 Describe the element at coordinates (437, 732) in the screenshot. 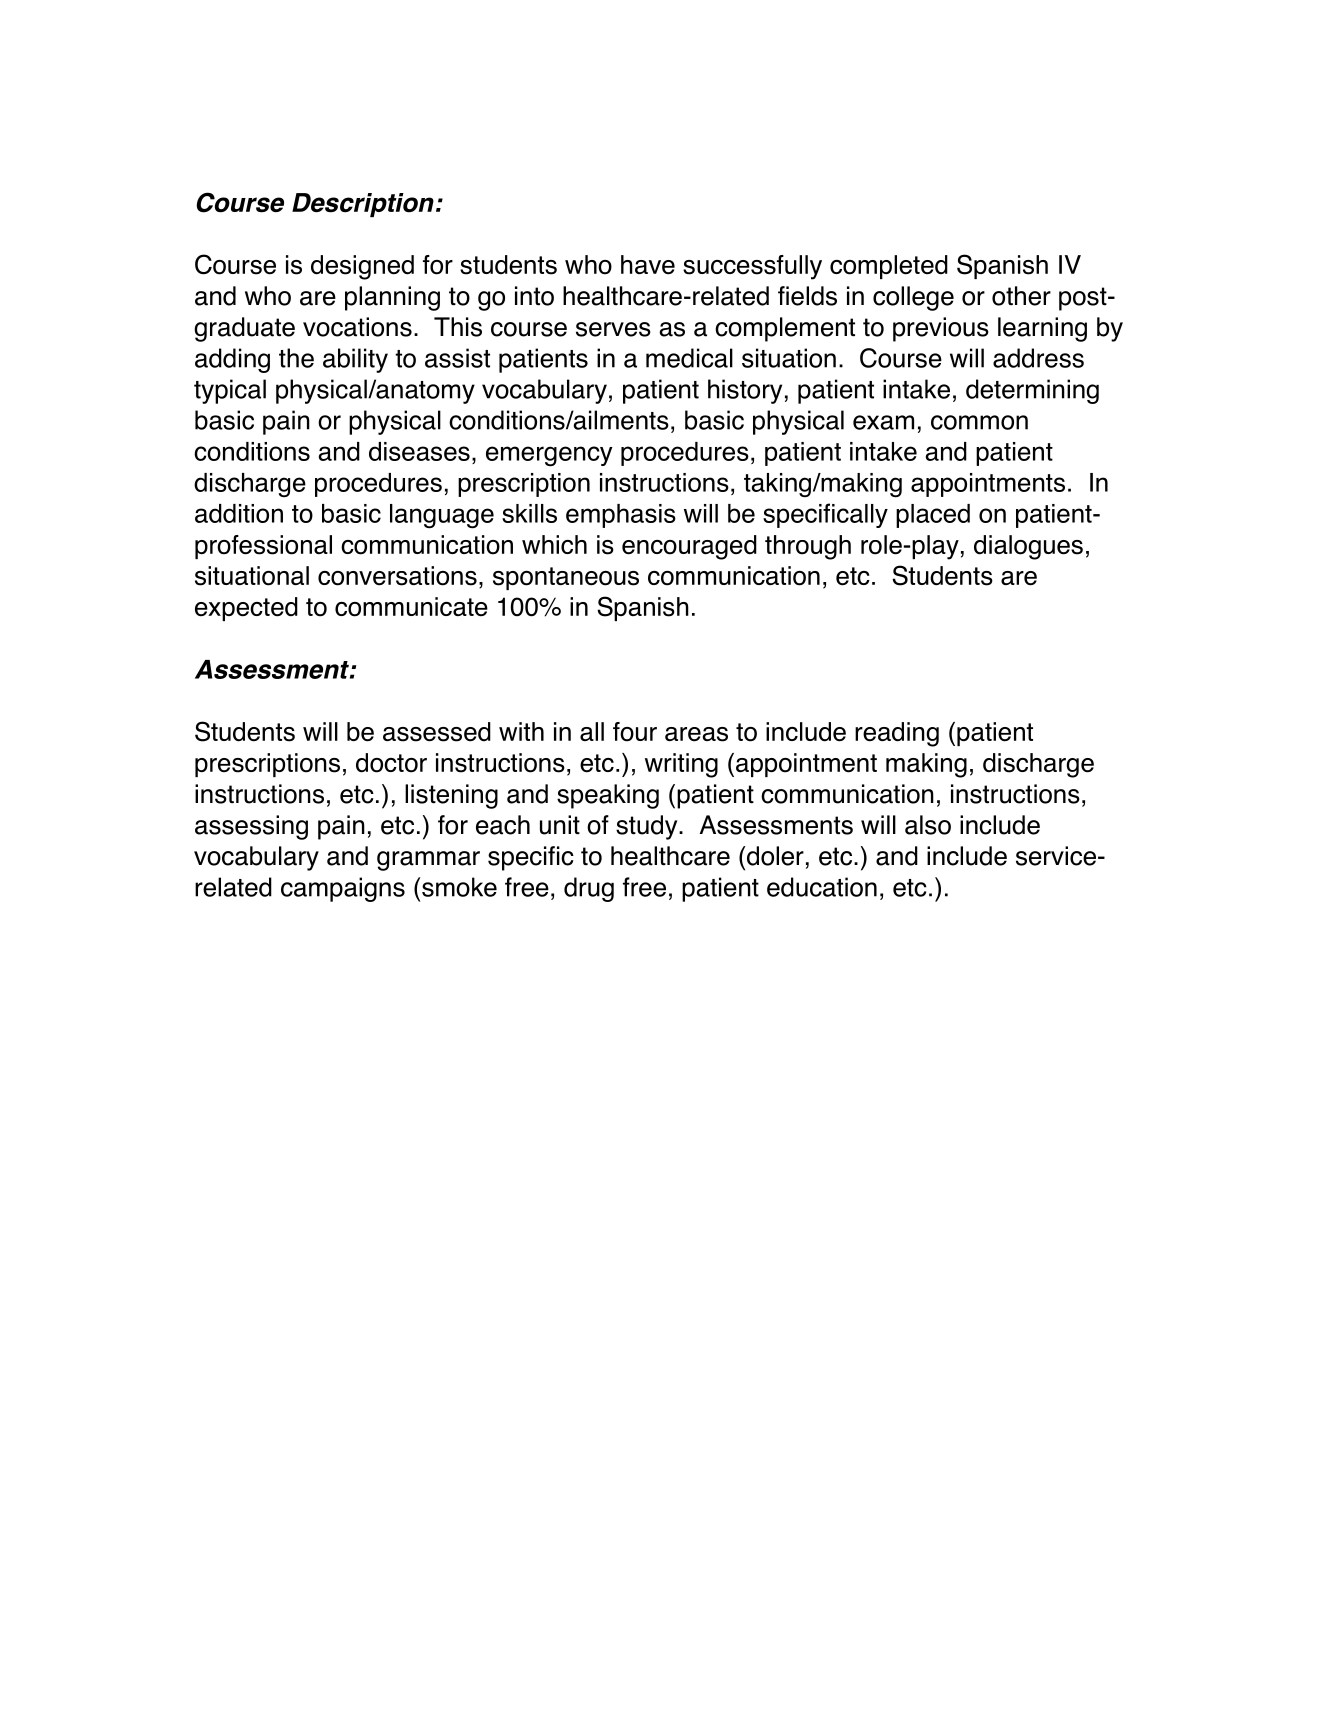

I see `assessed` at that location.
